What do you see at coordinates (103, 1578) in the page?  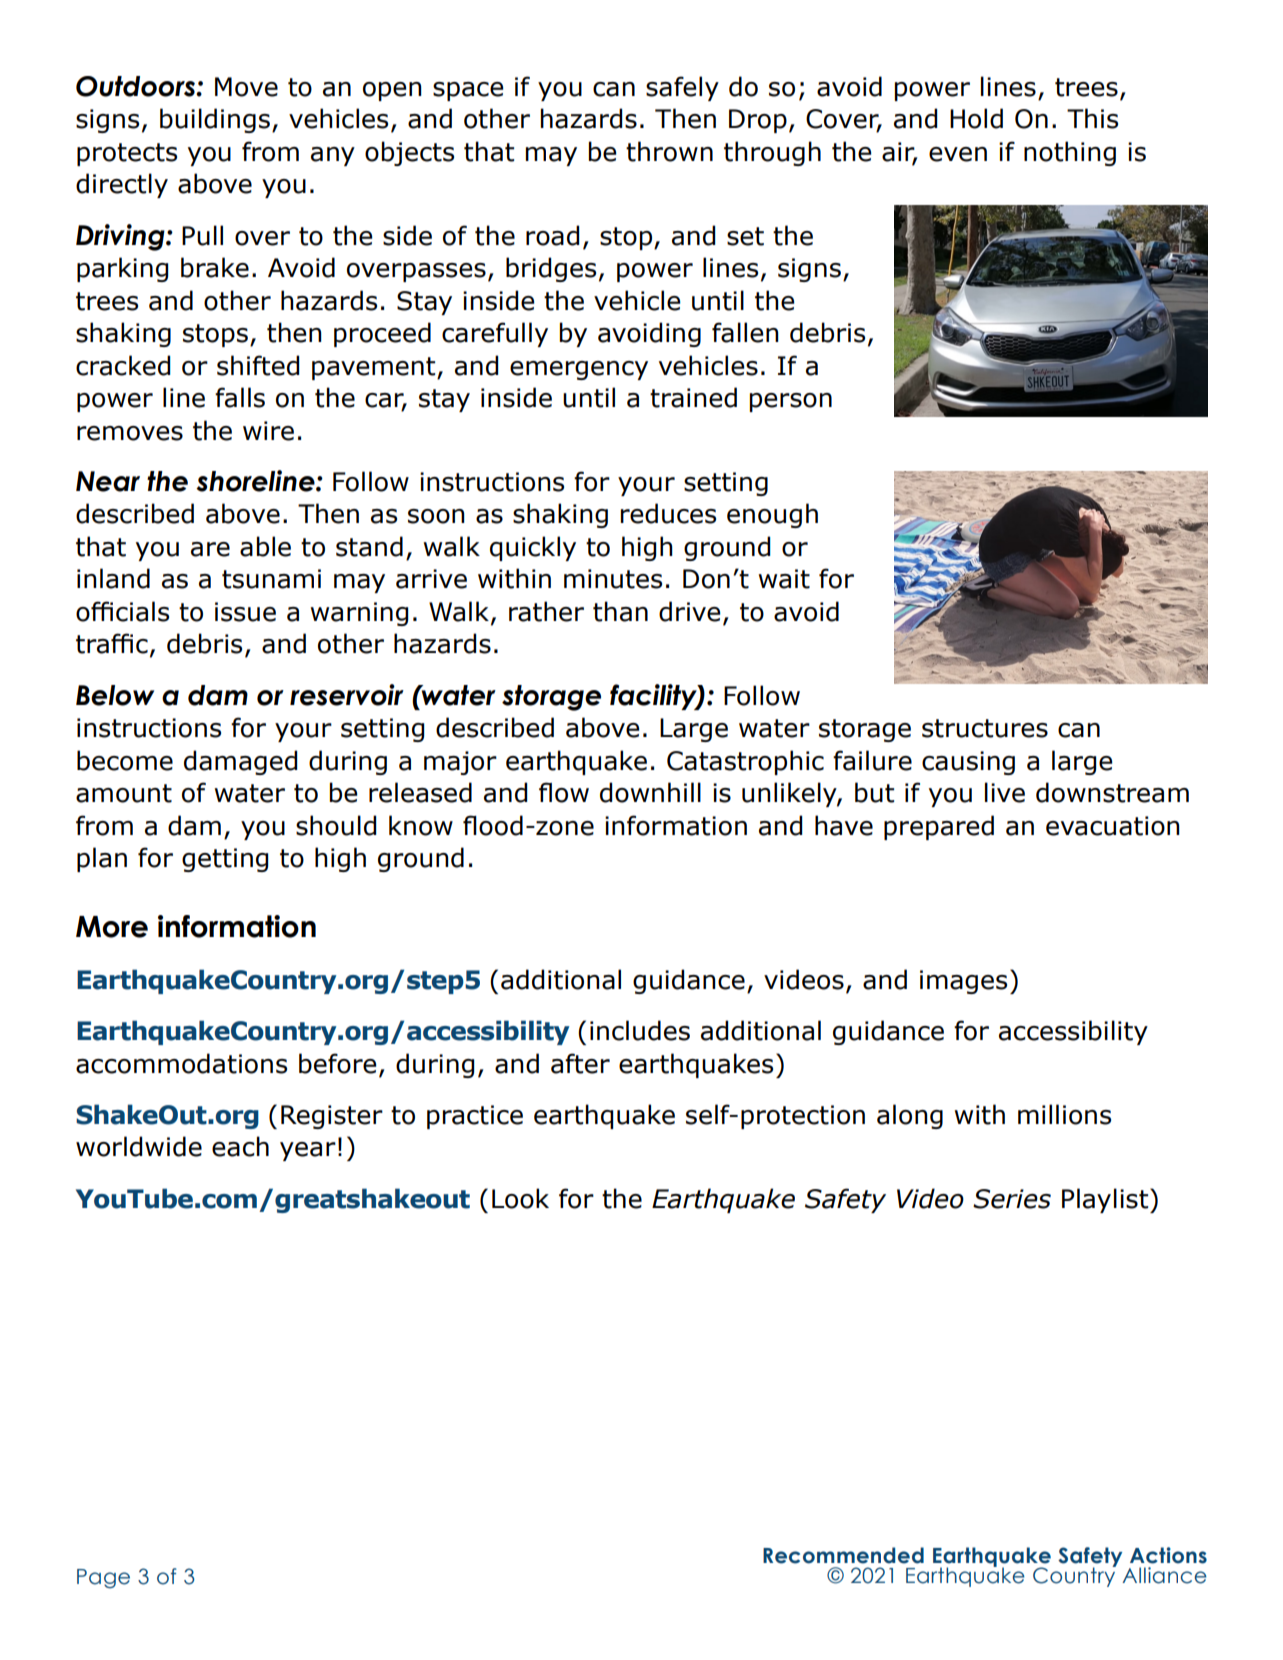 I see `Page` at bounding box center [103, 1578].
